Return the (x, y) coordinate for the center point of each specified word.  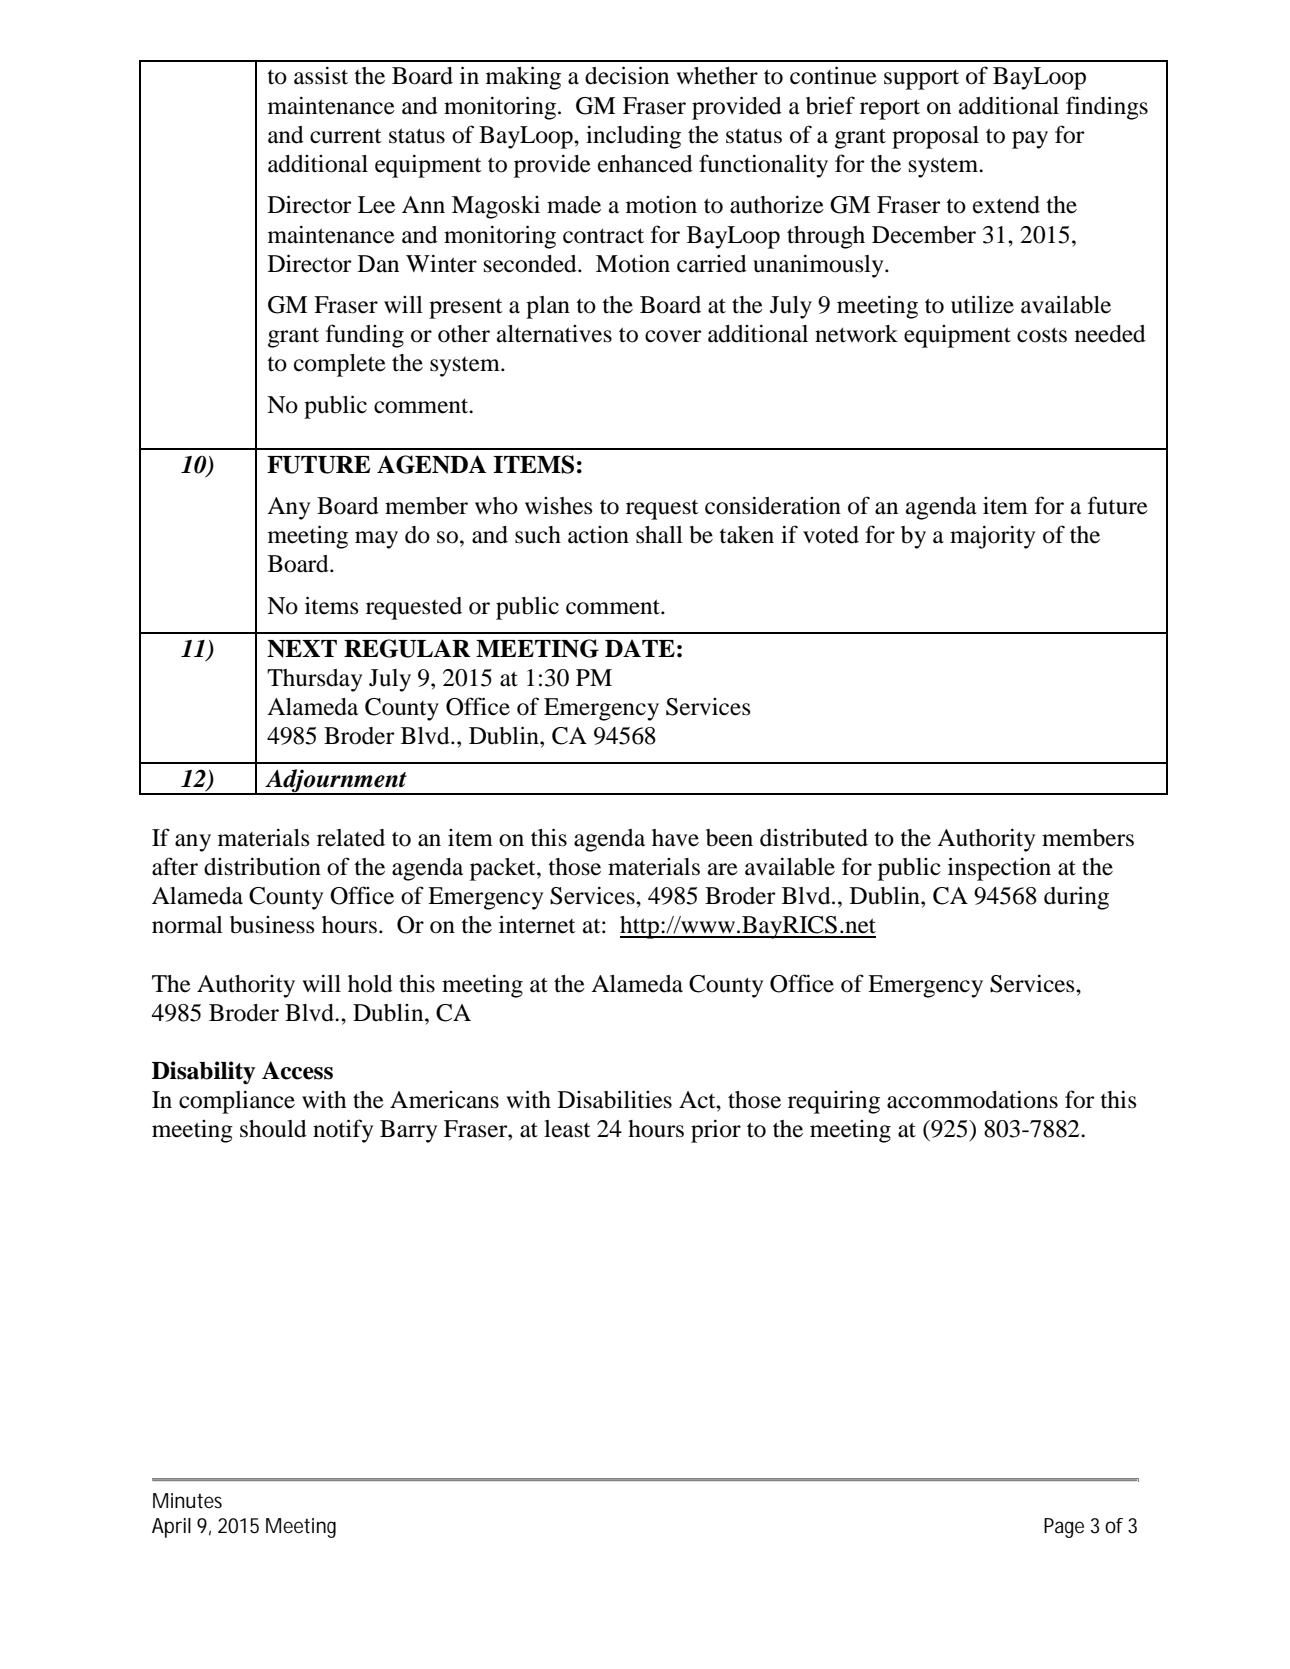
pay (1030, 140)
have (675, 838)
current (346, 136)
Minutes (187, 1500)
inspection (999, 869)
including (633, 137)
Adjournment (336, 782)
